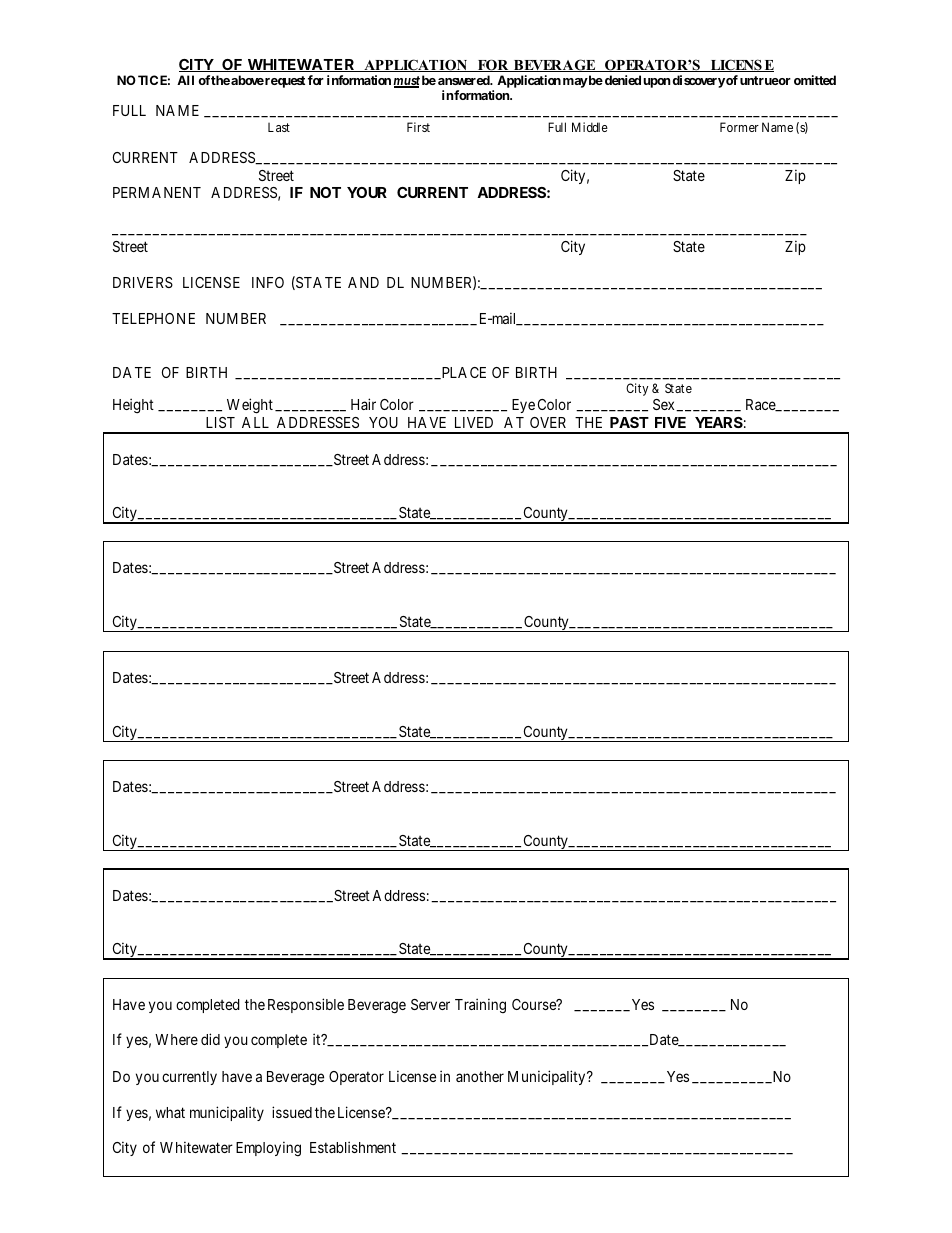 The width and height of the document is (952, 1233). What do you see at coordinates (739, 127) in the document?
I see `Former` at bounding box center [739, 127].
